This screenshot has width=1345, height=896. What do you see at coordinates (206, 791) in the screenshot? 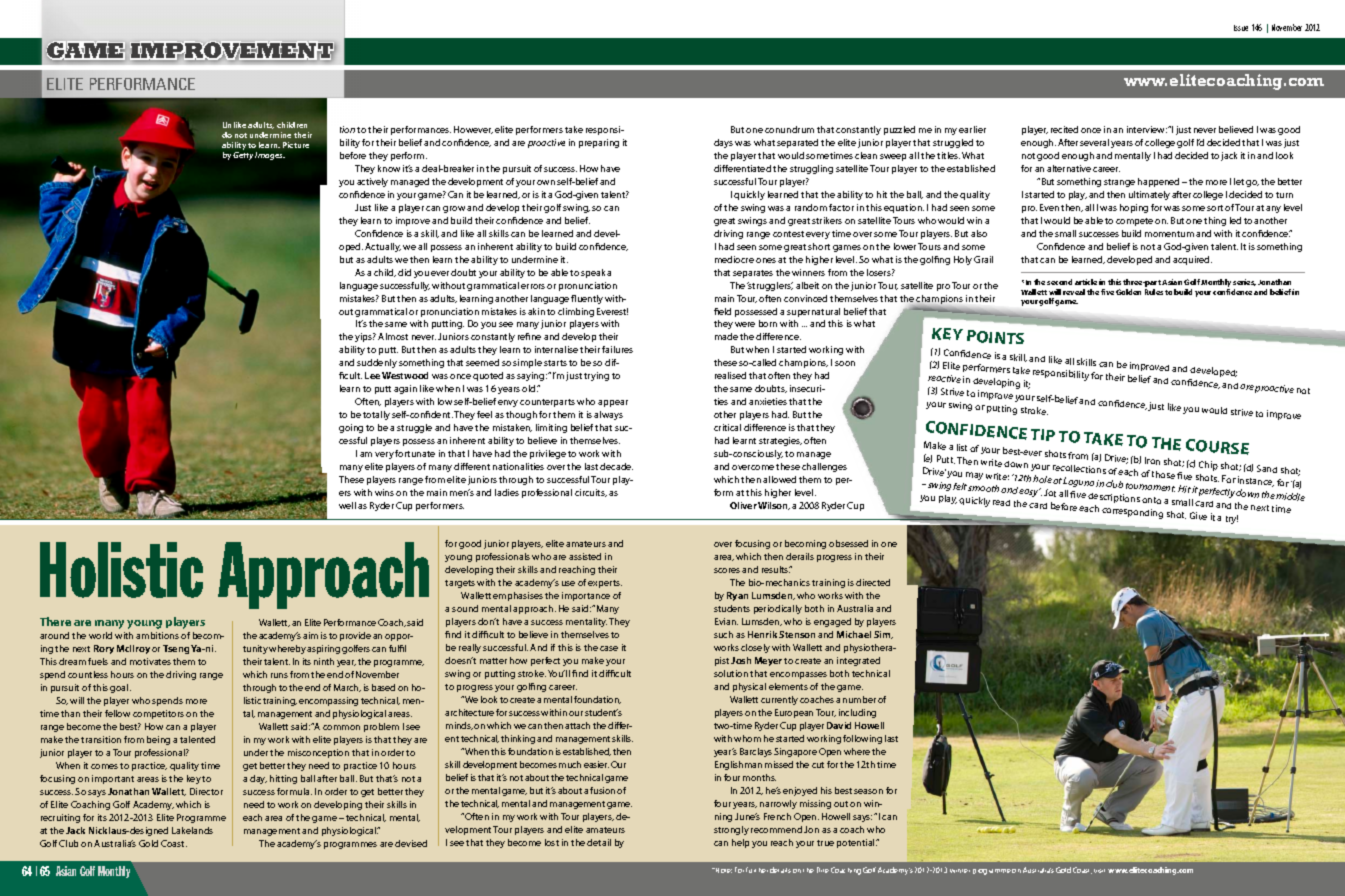
I see `Director` at bounding box center [206, 791].
